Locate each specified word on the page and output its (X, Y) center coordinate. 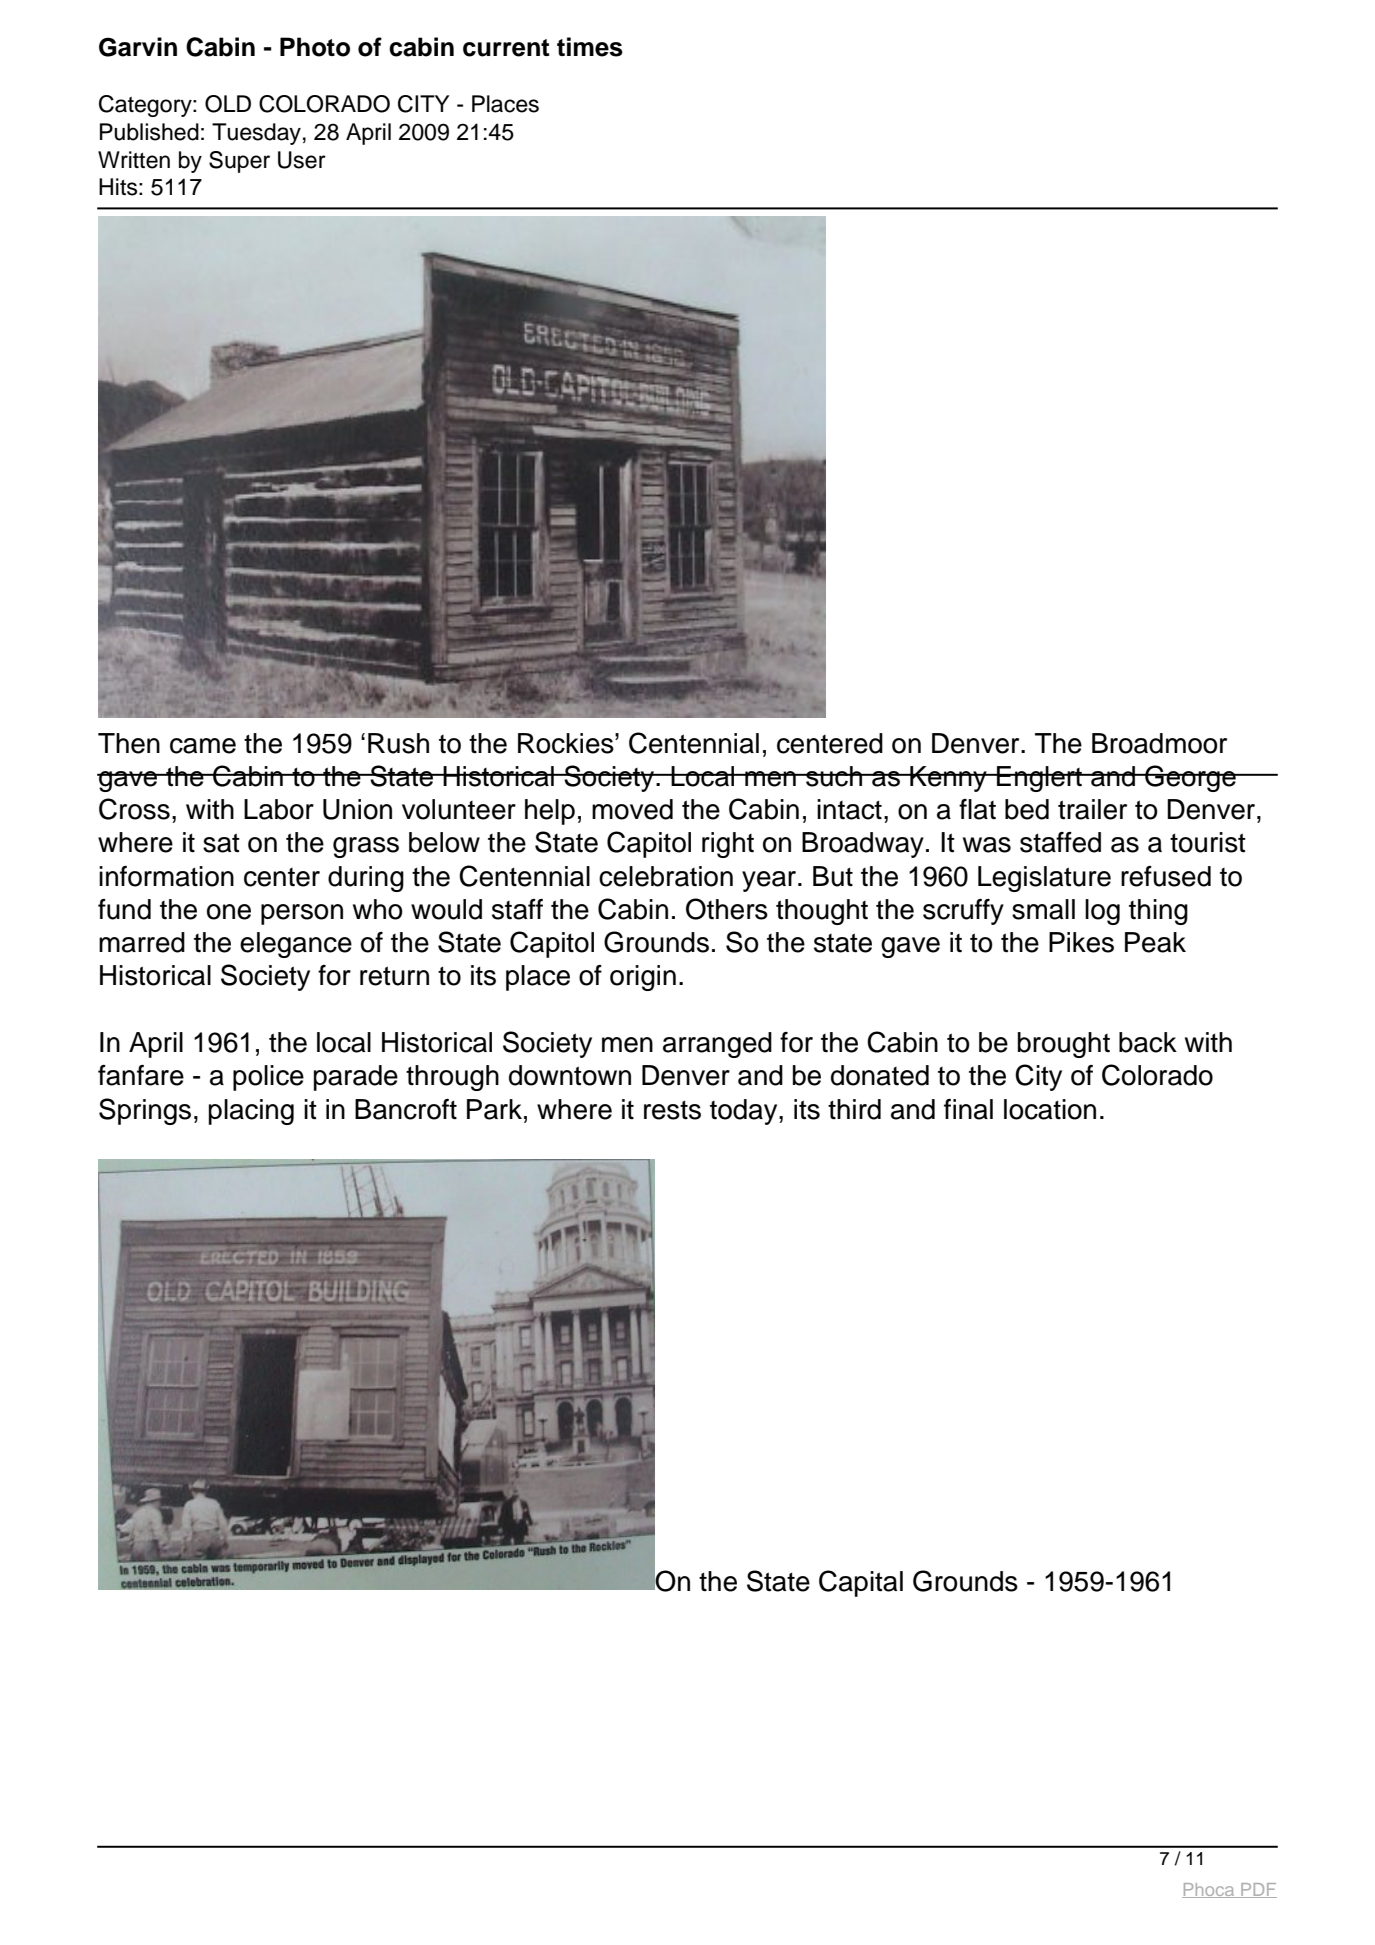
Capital (861, 1583)
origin (643, 978)
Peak (1155, 942)
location (1050, 1109)
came (203, 746)
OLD (228, 104)
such (834, 776)
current (506, 48)
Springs (145, 1111)
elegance (296, 945)
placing (251, 1112)
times (590, 47)
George (1190, 778)
